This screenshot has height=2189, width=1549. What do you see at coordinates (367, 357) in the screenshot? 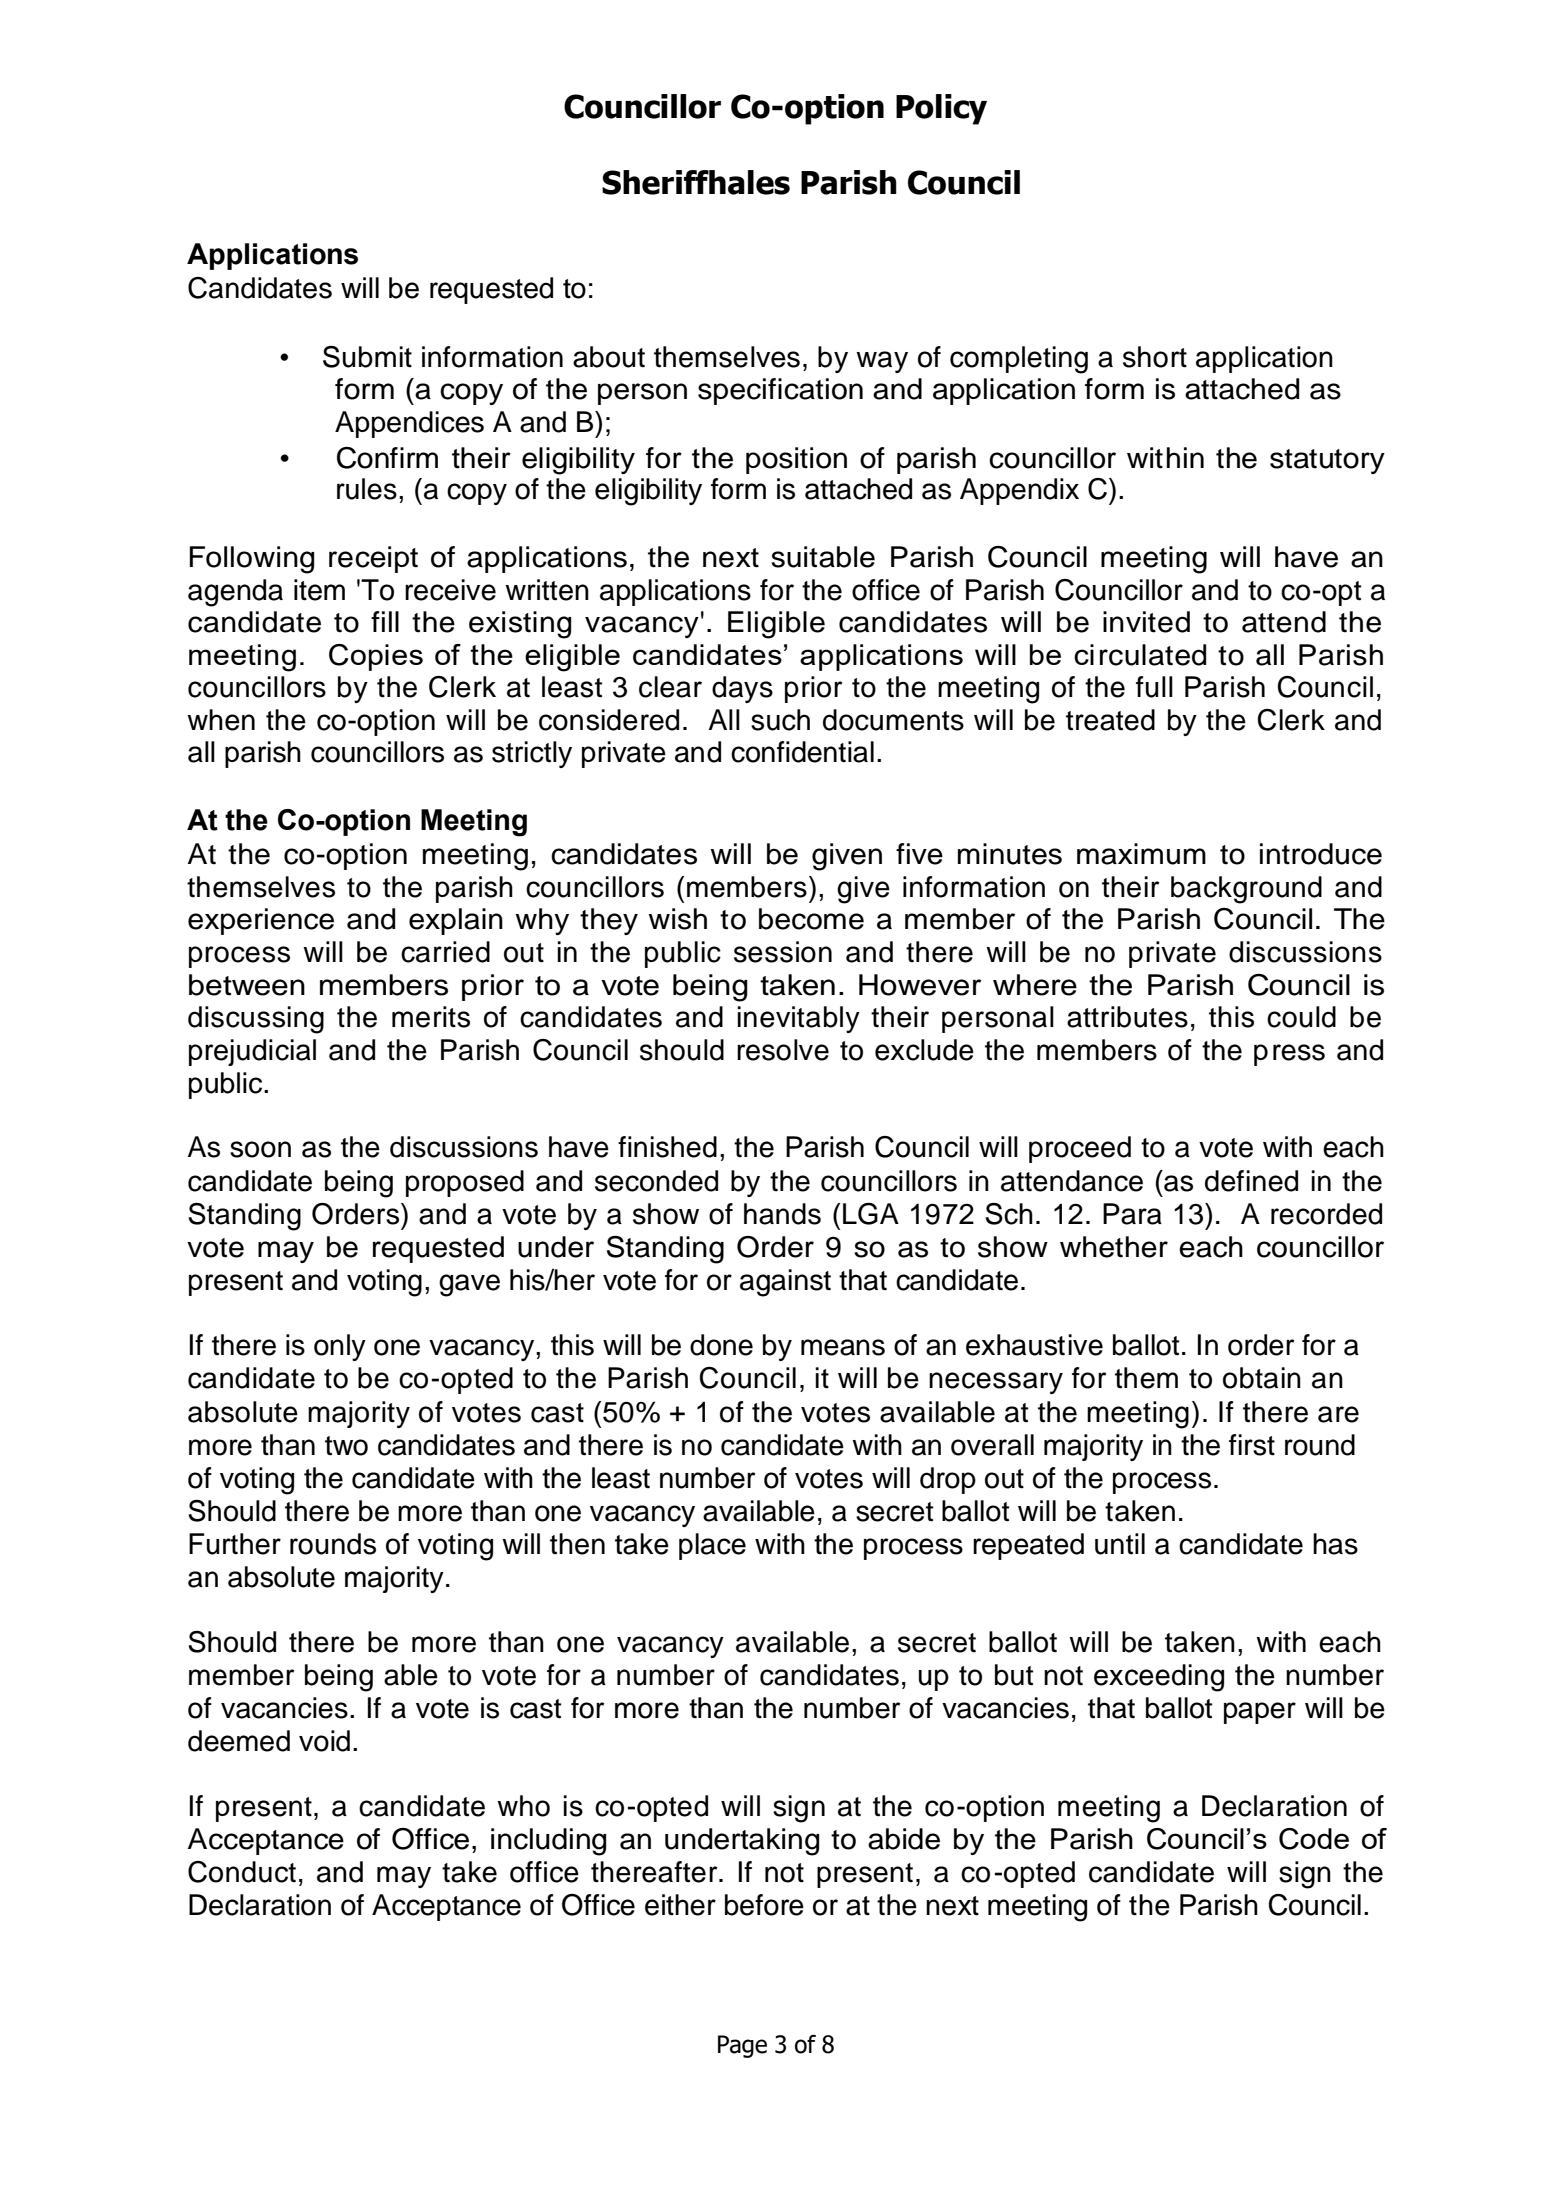
I see `Submit` at bounding box center [367, 357].
